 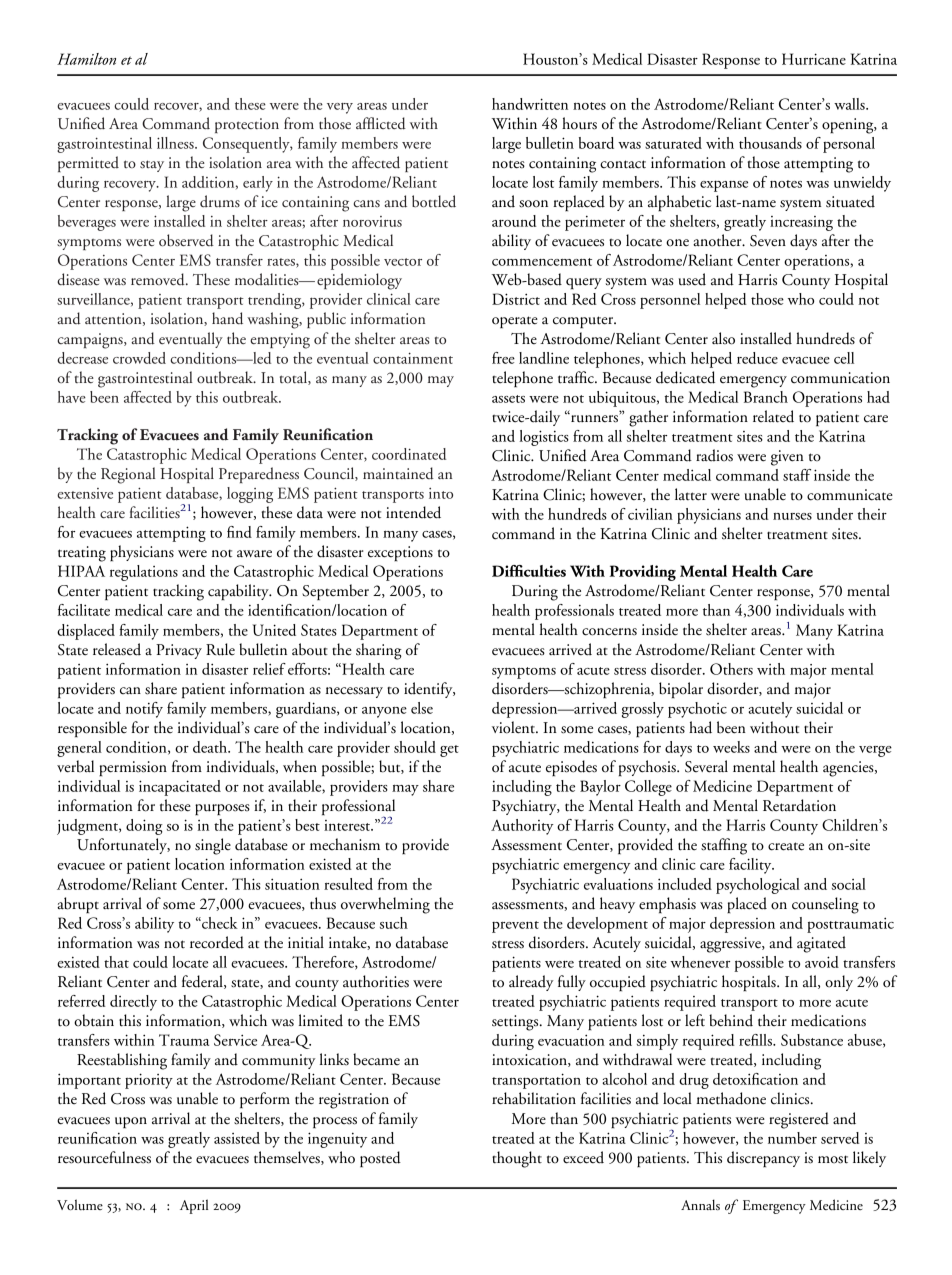 I want to click on psychological, so click(x=758, y=886).
